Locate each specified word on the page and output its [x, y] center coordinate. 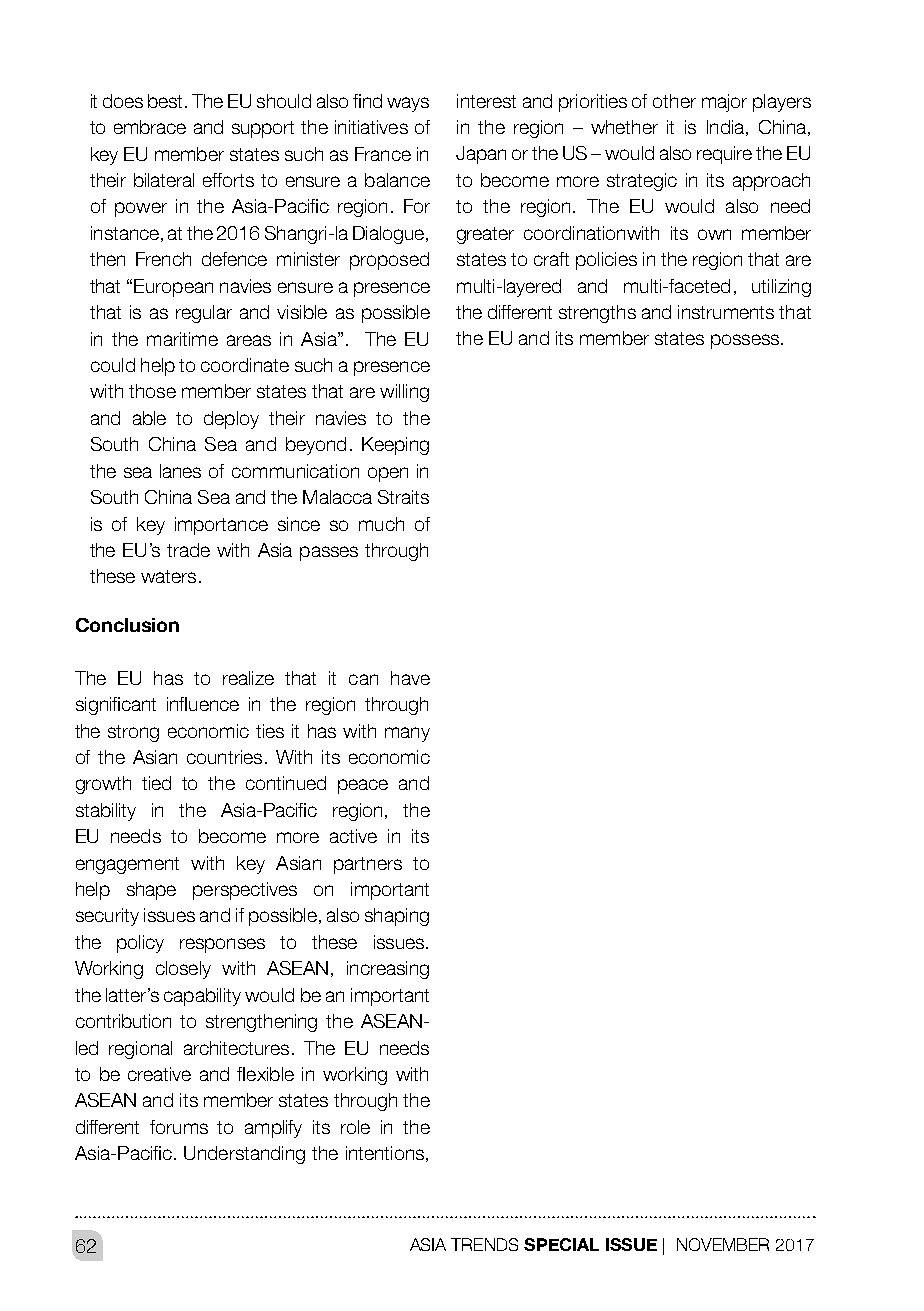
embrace [150, 127]
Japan [481, 155]
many [407, 734]
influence [203, 704]
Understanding [244, 1155]
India [727, 128]
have [410, 678]
